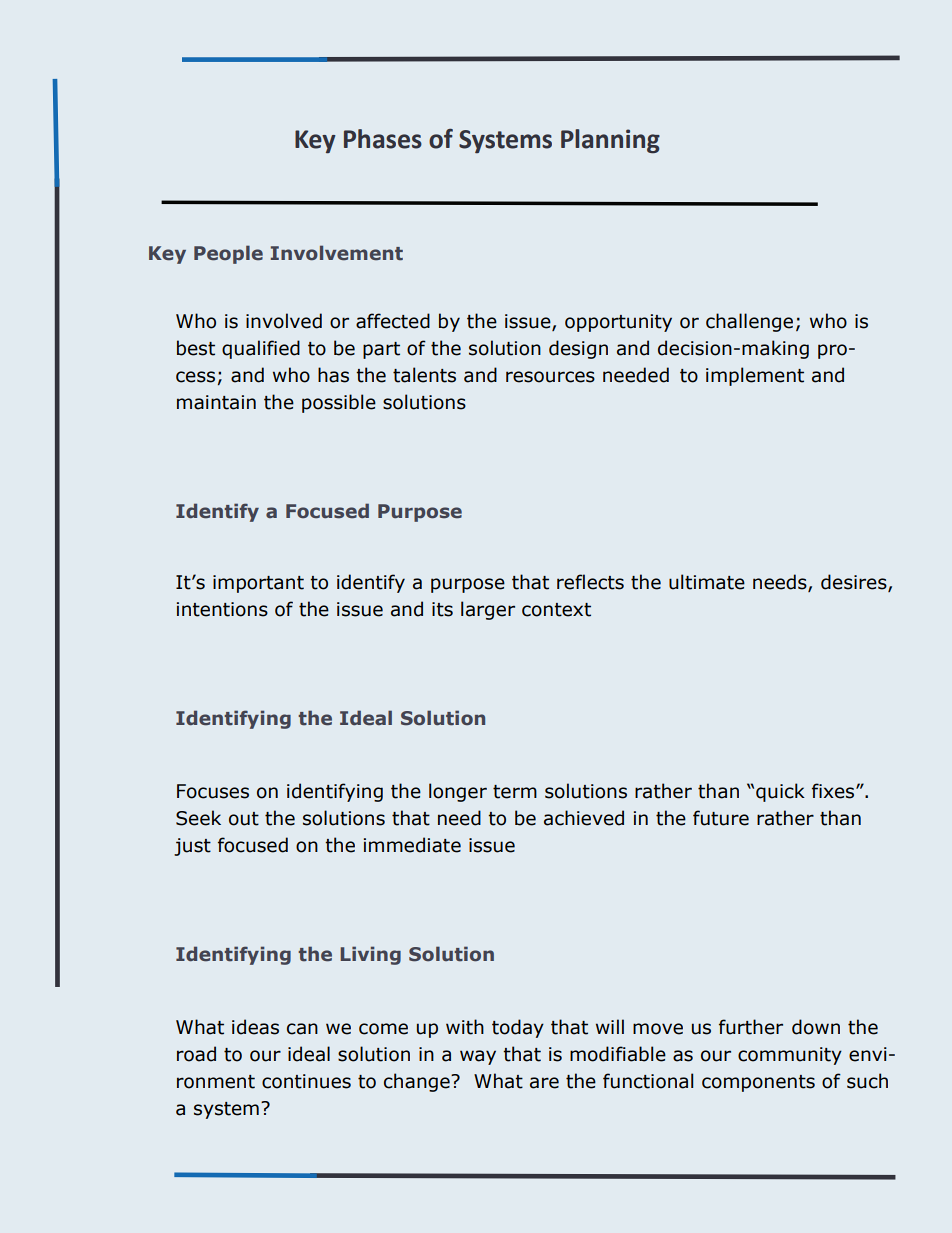  I want to click on Planning, so click(610, 141).
